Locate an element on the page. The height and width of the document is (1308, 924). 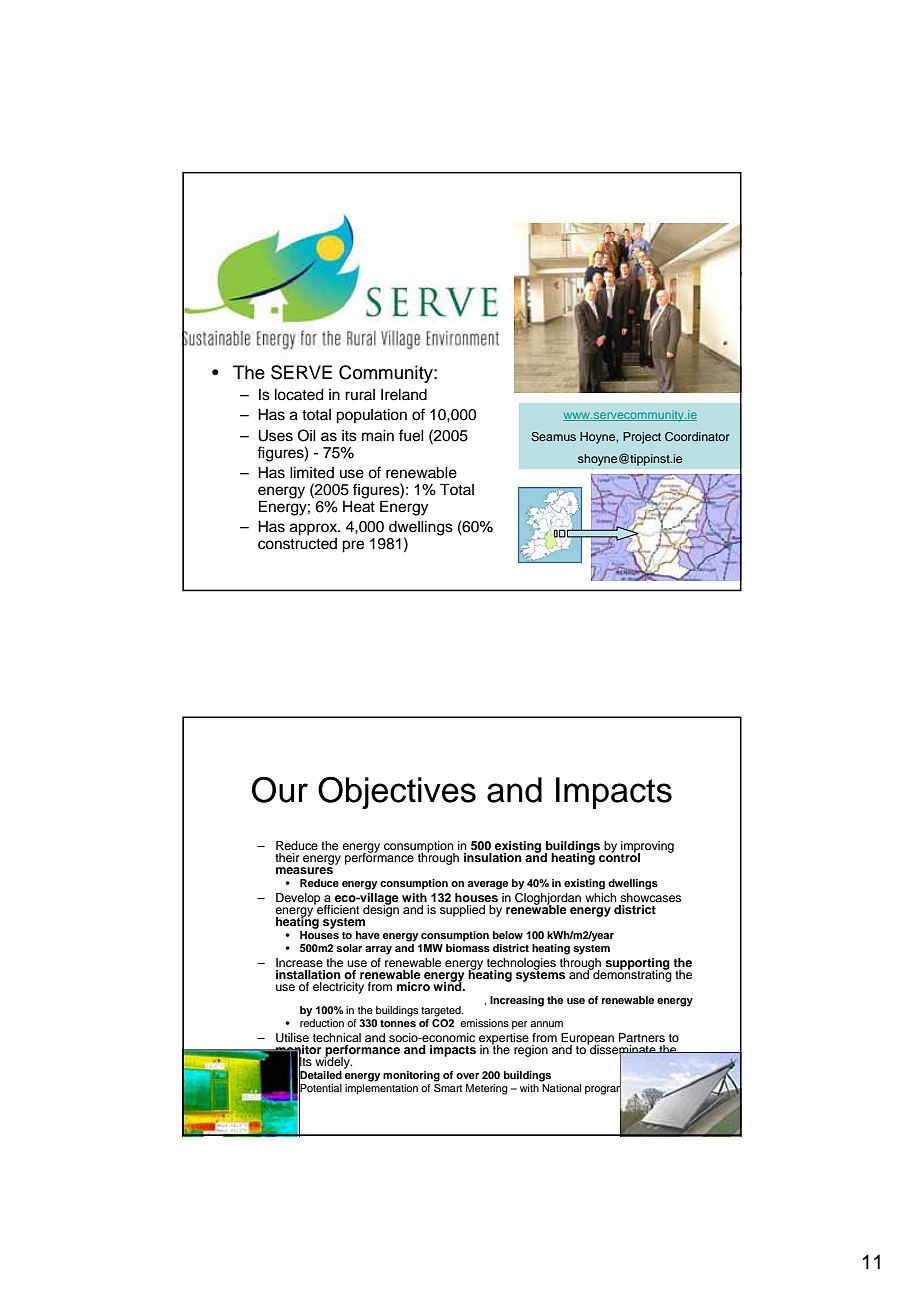
its is located at coordinates (349, 436).
